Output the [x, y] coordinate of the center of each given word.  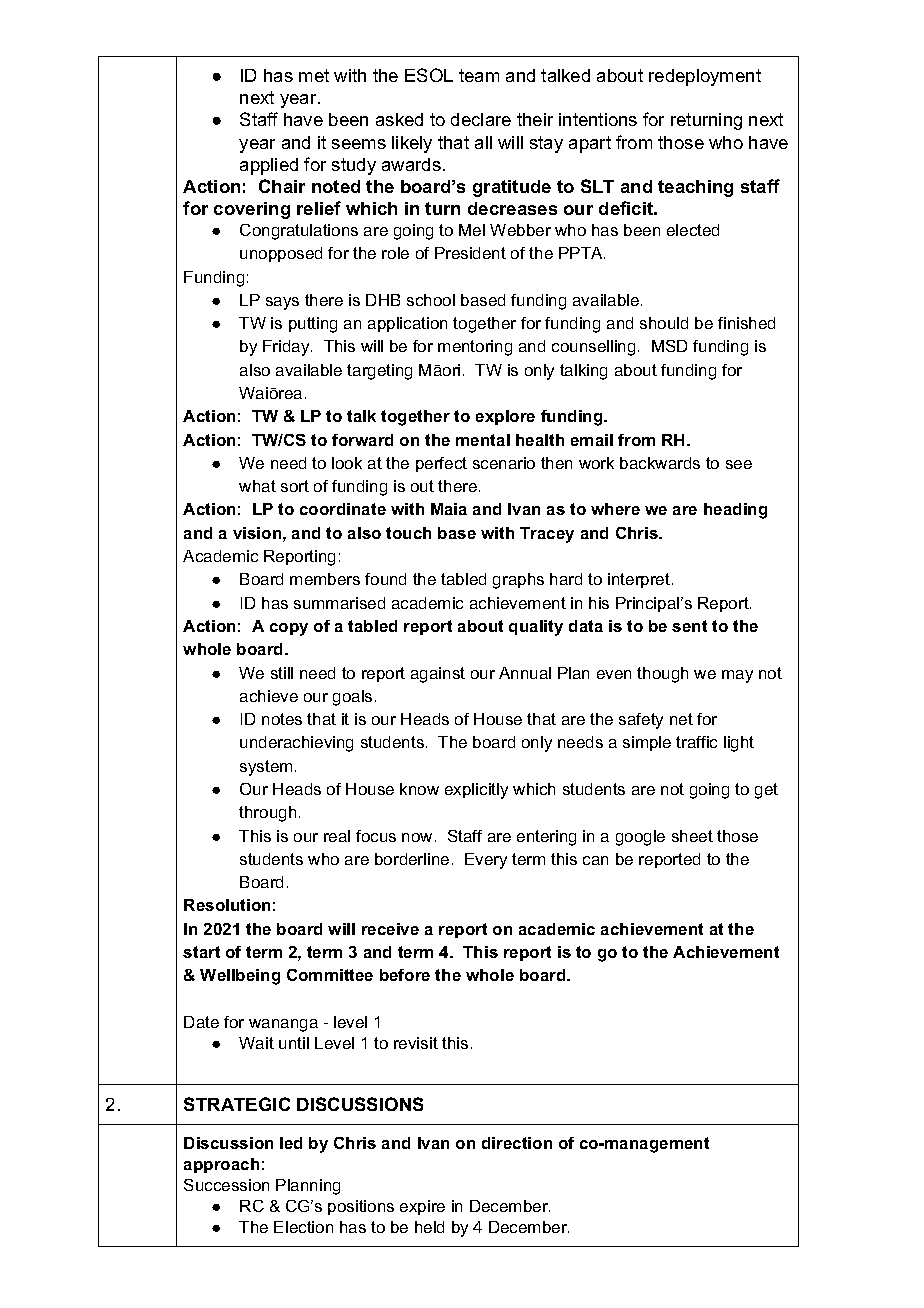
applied [269, 166]
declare [481, 119]
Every [486, 861]
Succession [226, 1185]
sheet [692, 836]
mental [483, 440]
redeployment [705, 77]
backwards [660, 463]
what [257, 486]
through [267, 814]
